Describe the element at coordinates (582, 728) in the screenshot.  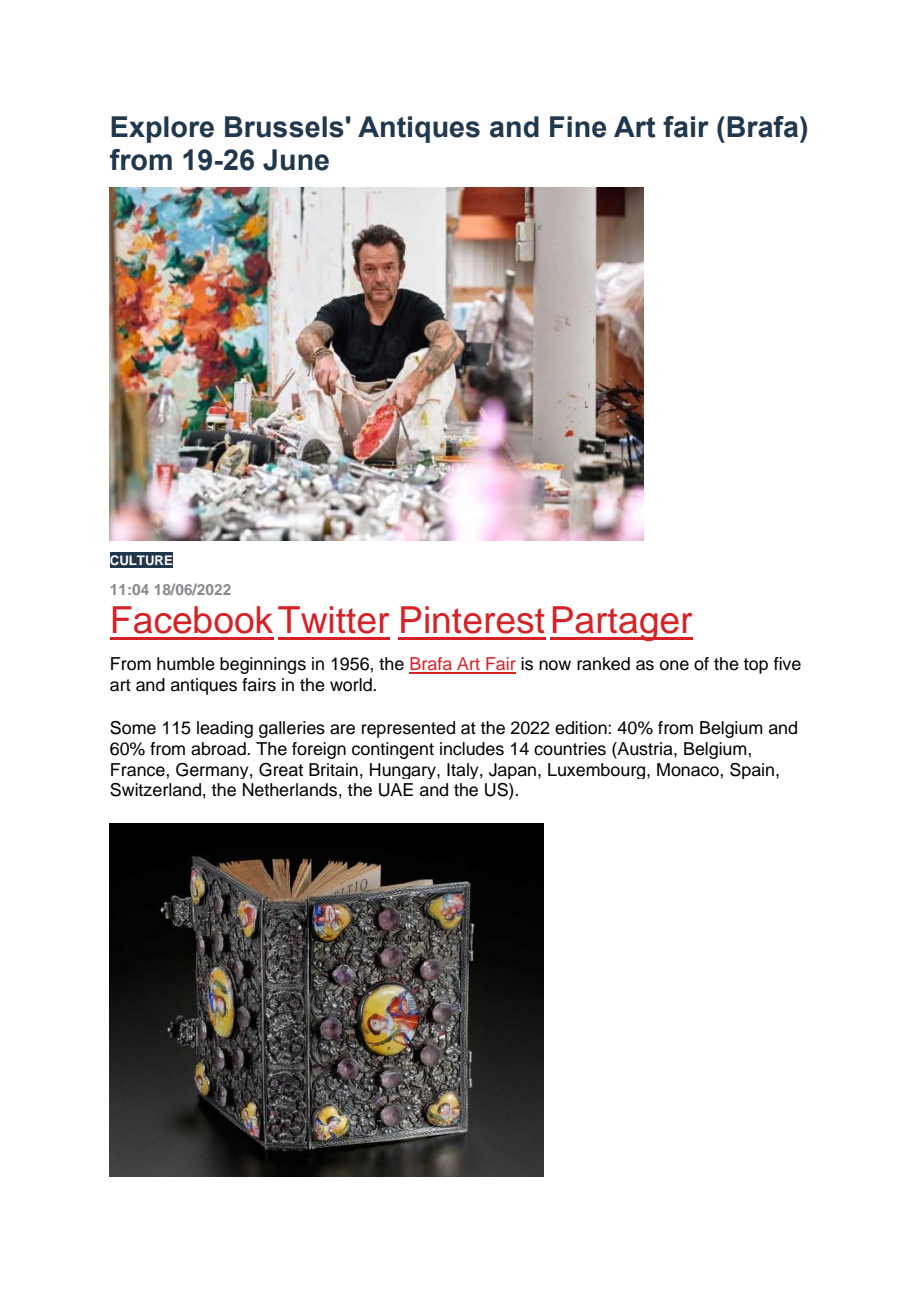
I see `edition` at that location.
